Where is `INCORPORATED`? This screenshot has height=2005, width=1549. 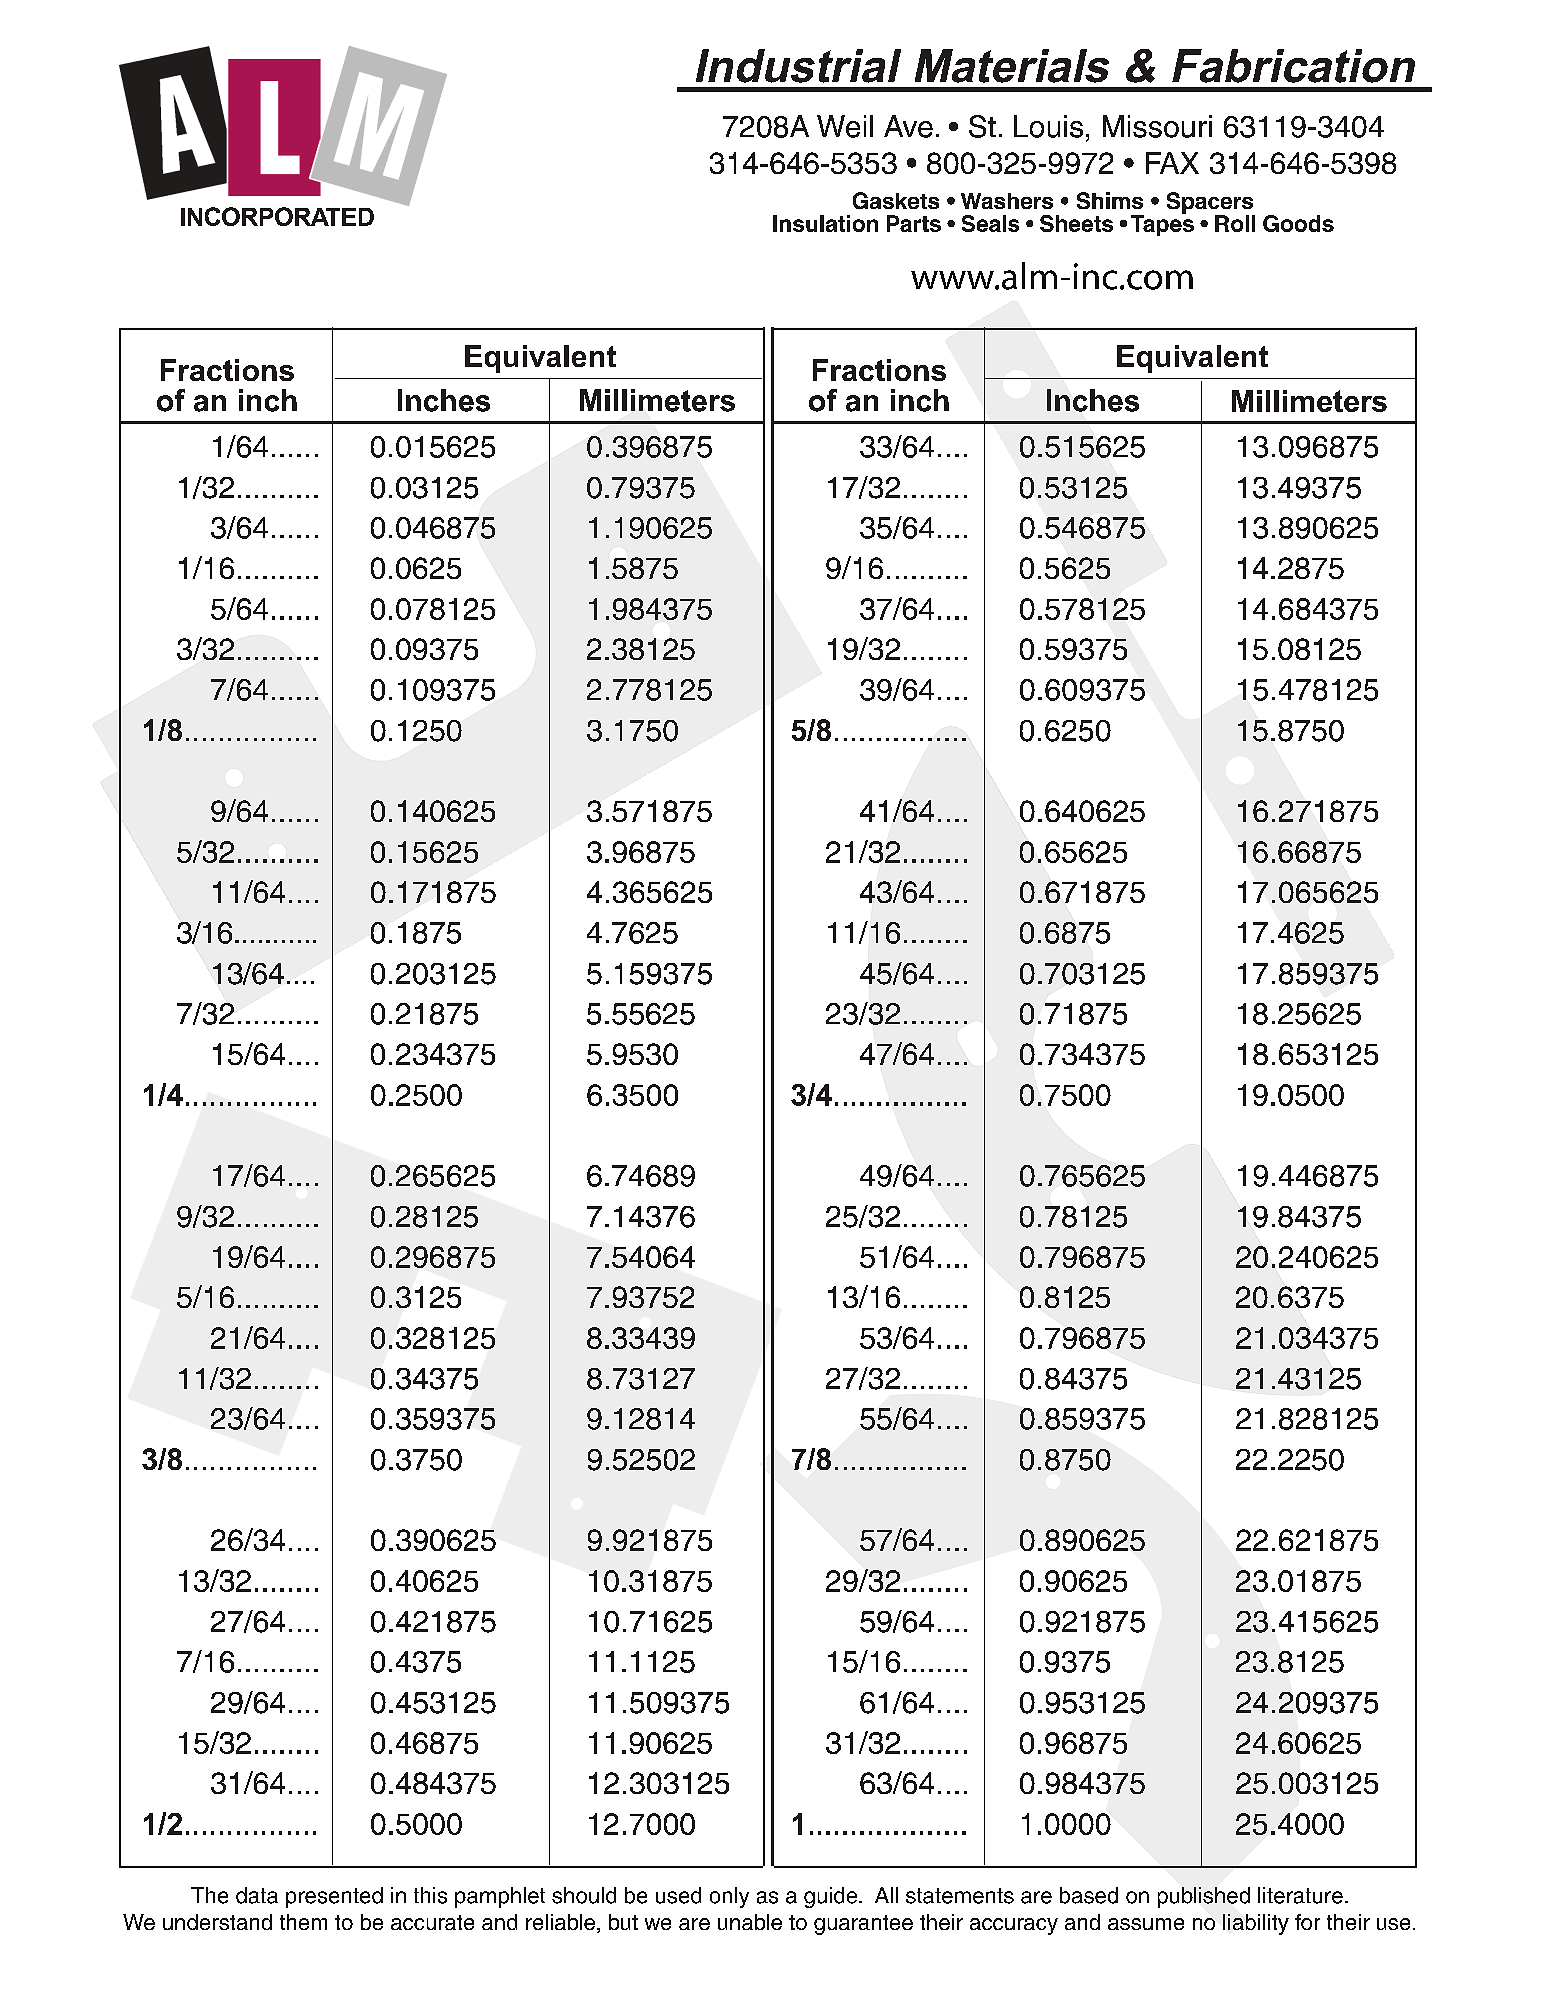 INCORPORATED is located at coordinates (277, 216).
